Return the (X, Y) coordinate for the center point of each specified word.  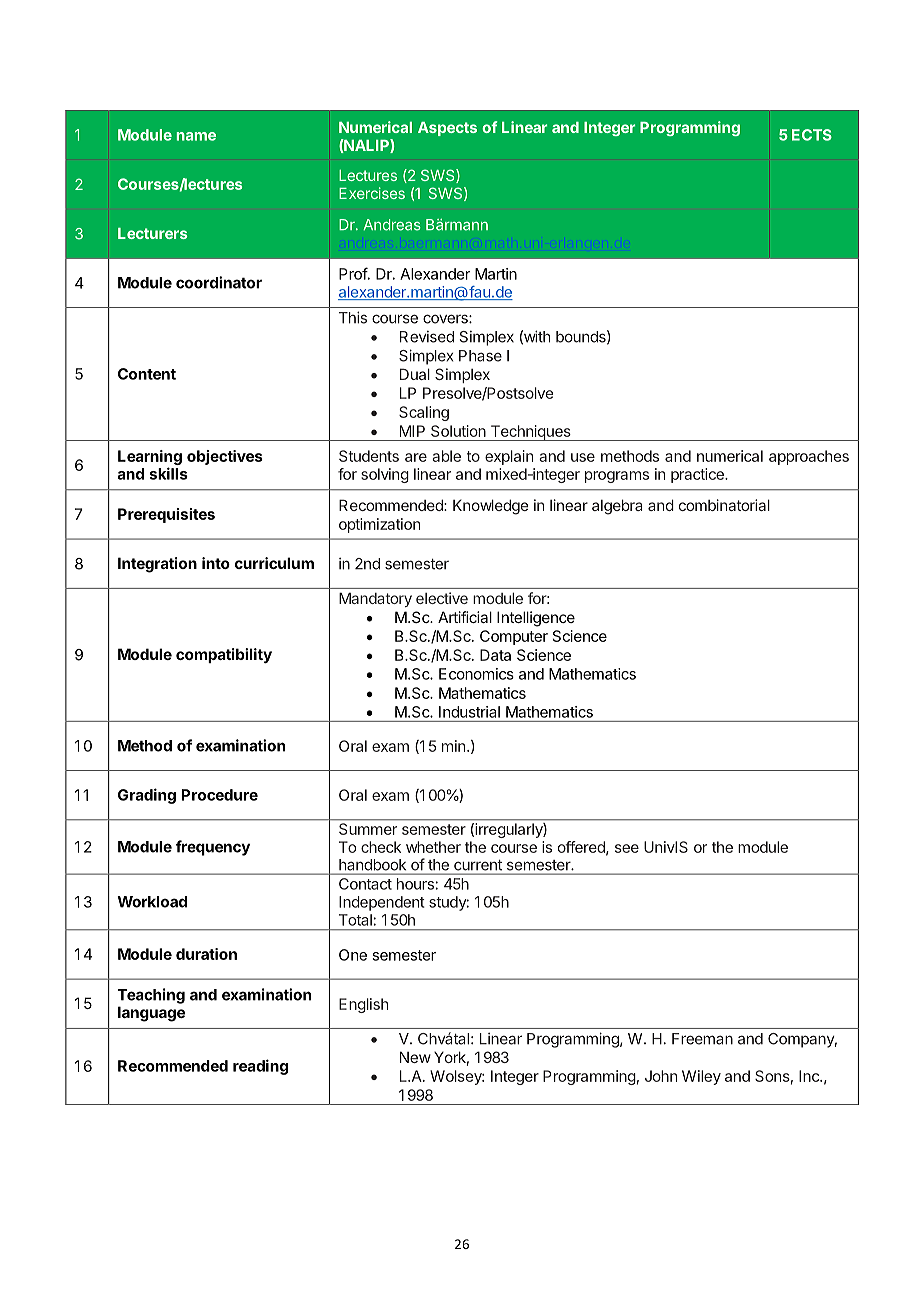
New (415, 1057)
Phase (480, 356)
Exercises (372, 193)
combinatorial (724, 505)
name (196, 136)
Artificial (465, 617)
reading (260, 1067)
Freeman (702, 1039)
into (216, 563)
